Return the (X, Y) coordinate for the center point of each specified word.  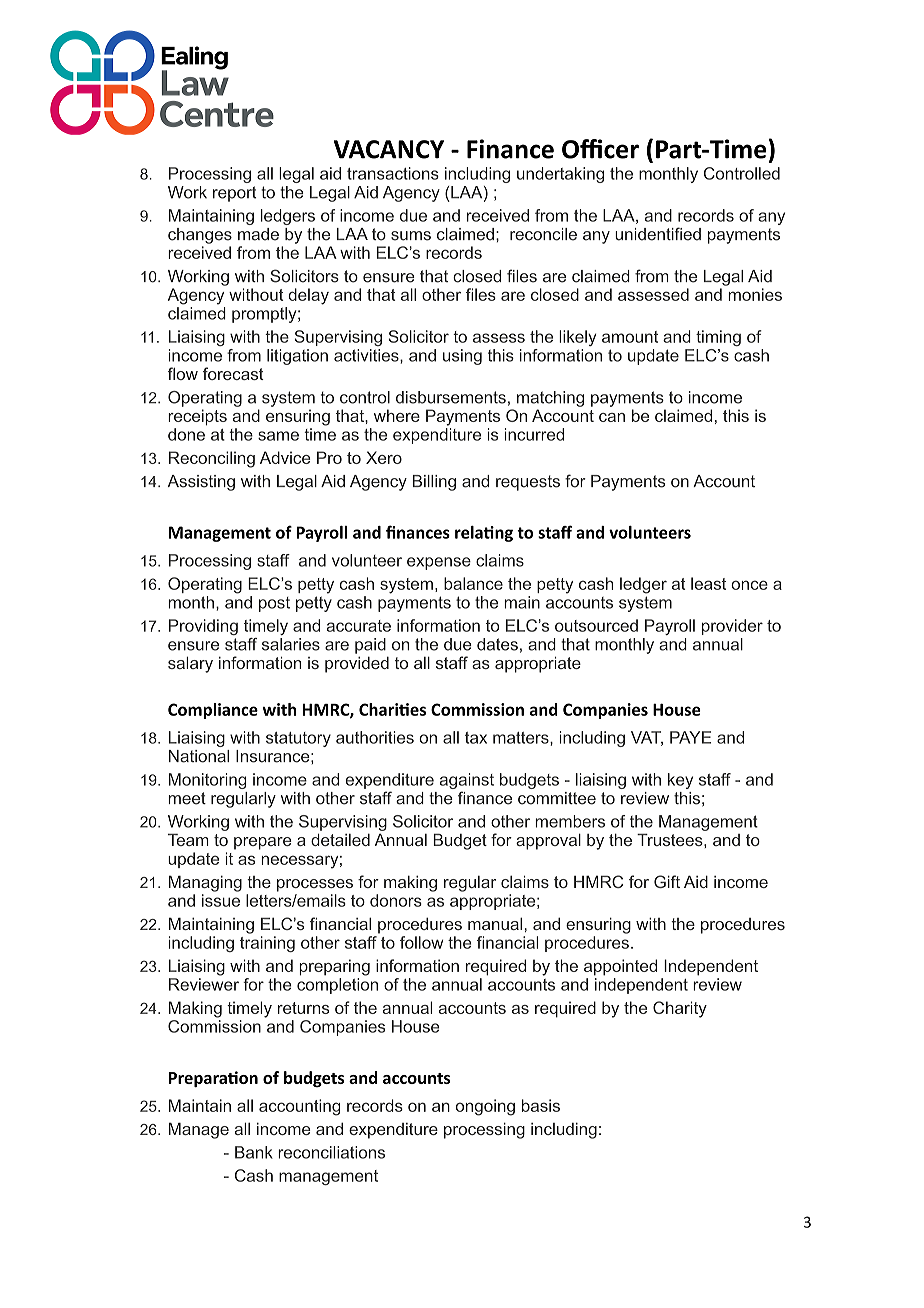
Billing (434, 483)
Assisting (201, 483)
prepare (263, 843)
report (235, 194)
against (467, 782)
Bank (254, 1152)
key (680, 781)
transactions (393, 173)
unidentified (658, 234)
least (708, 583)
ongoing (485, 1107)
